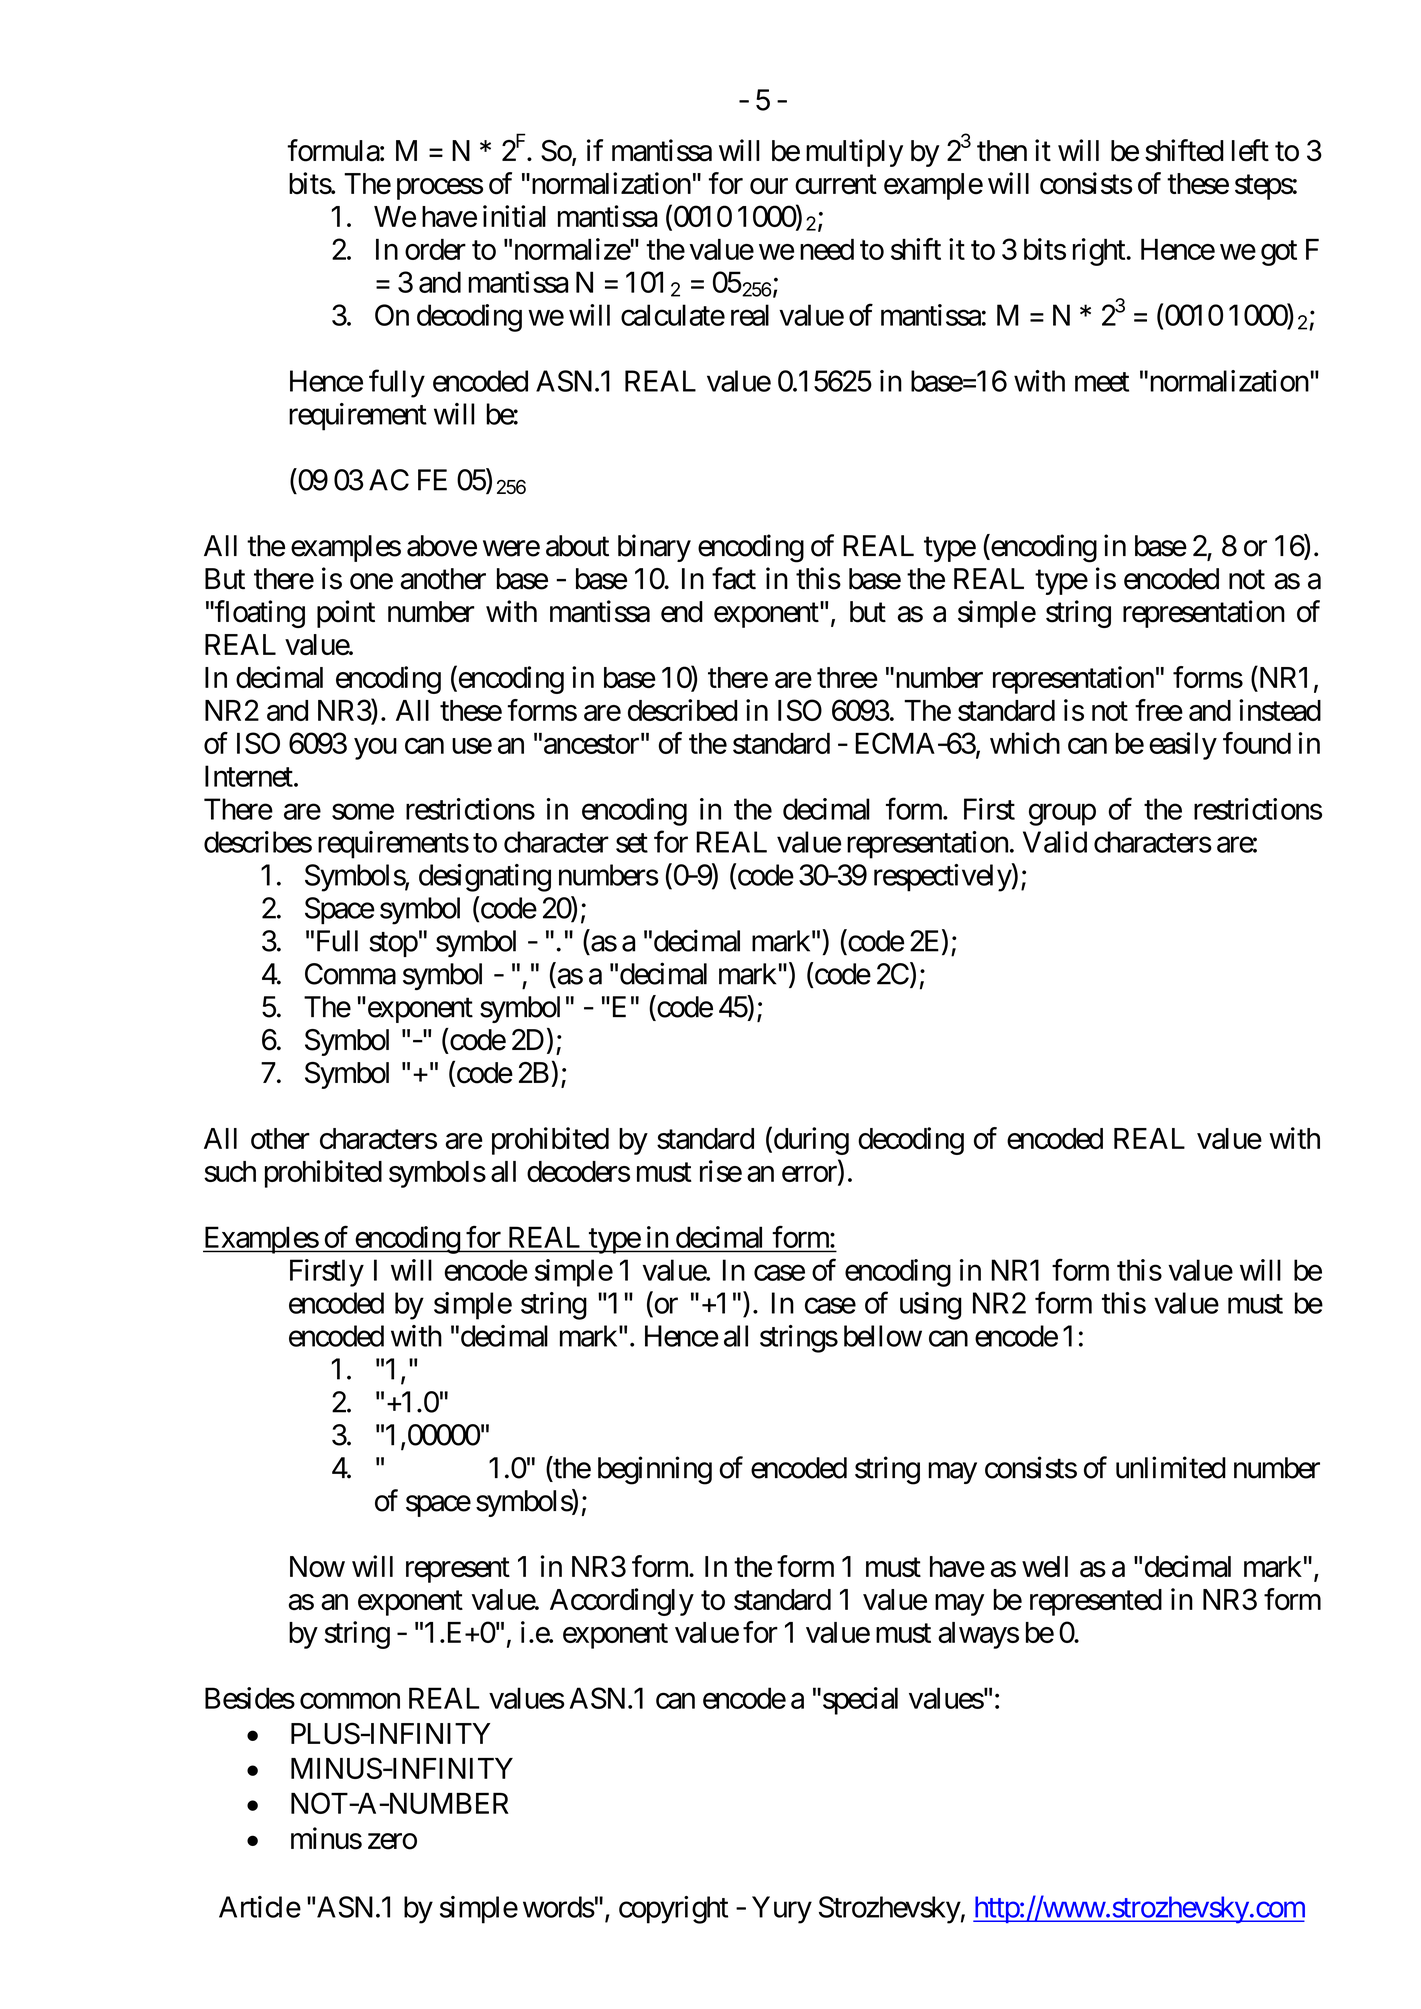 The height and width of the screenshot is (2009, 1421). What do you see at coordinates (769, 186) in the screenshot?
I see `our` at bounding box center [769, 186].
